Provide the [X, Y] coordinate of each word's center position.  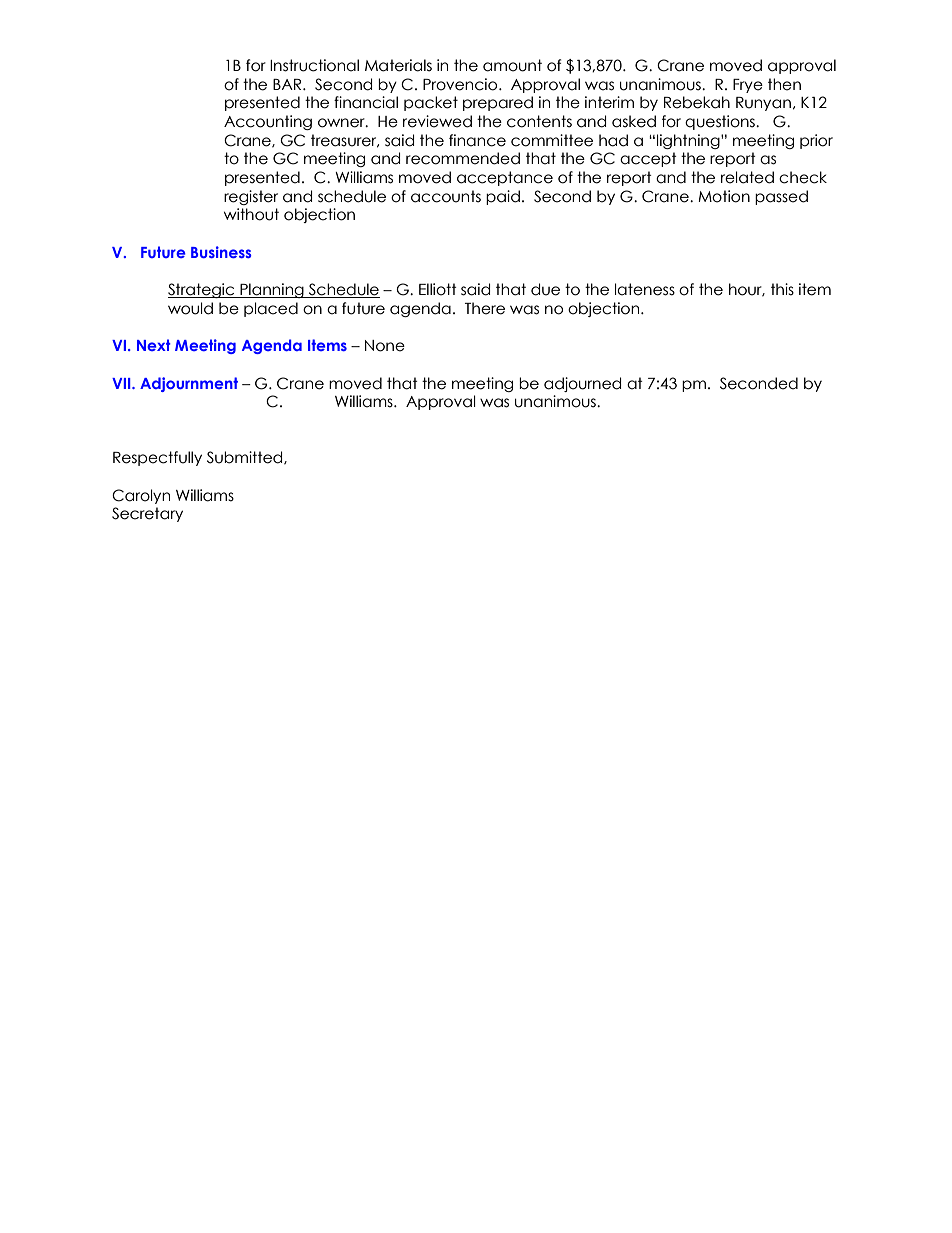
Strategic [202, 290]
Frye [748, 86]
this [782, 289]
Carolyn [141, 496]
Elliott [438, 289]
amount [512, 65]
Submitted [246, 458]
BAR [288, 84]
